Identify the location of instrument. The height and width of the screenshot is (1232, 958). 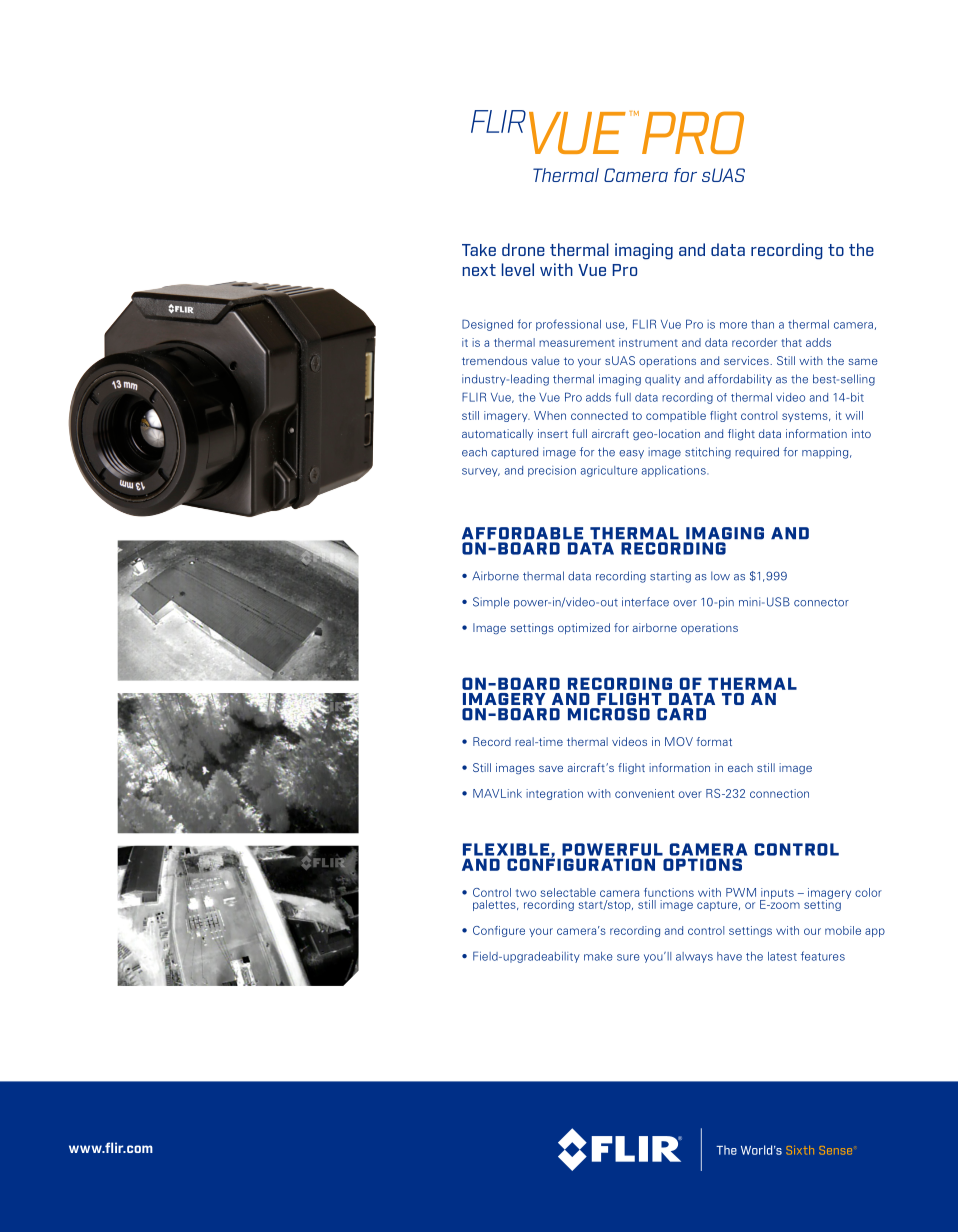
(648, 342).
